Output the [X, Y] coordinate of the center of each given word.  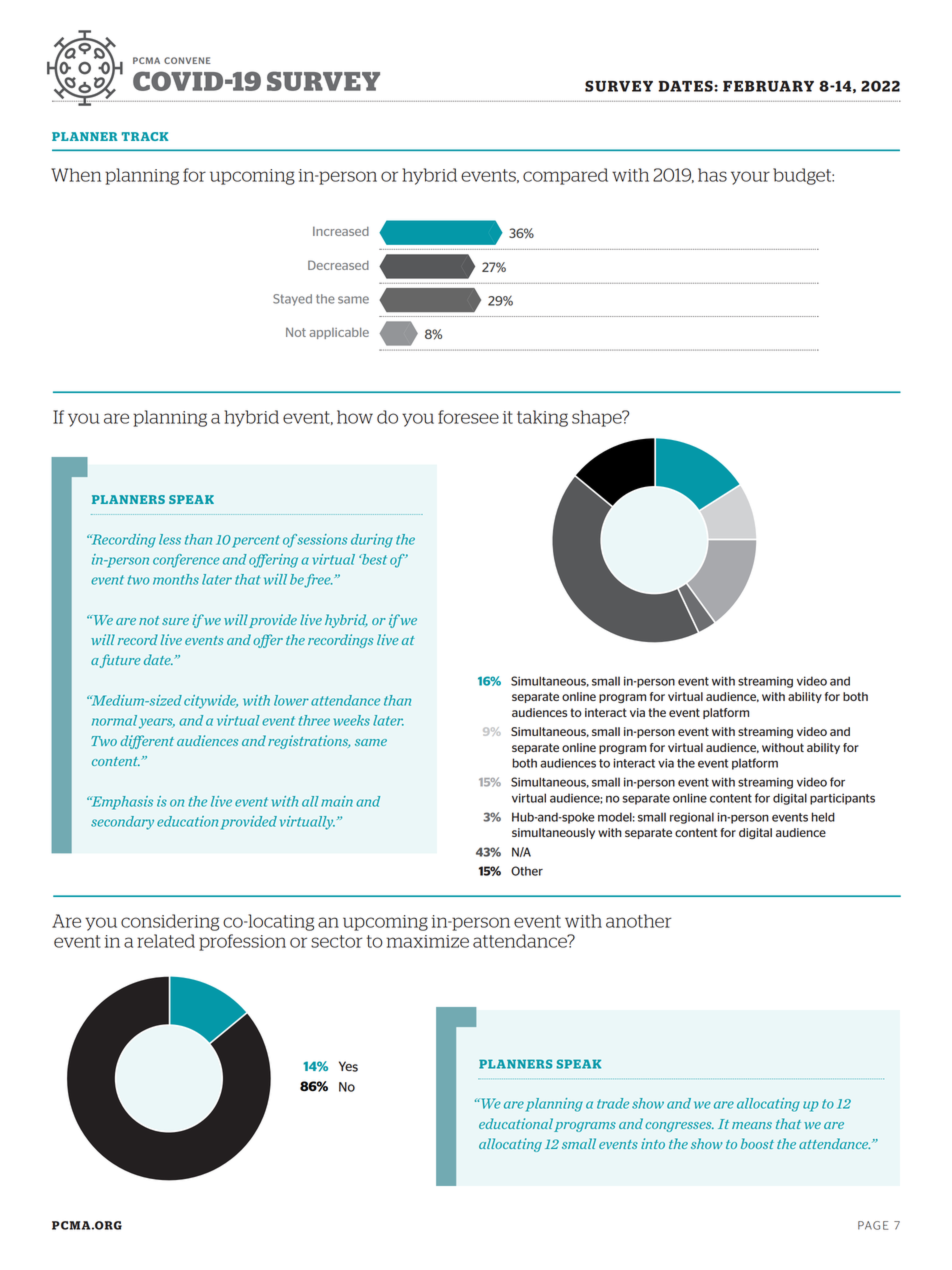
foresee [468, 417]
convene [187, 60]
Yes [348, 1066]
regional [692, 818]
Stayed [292, 300]
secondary [122, 823]
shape [598, 418]
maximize [428, 941]
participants [842, 799]
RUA [773, 86]
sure [175, 621]
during [372, 541]
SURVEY [323, 81]
